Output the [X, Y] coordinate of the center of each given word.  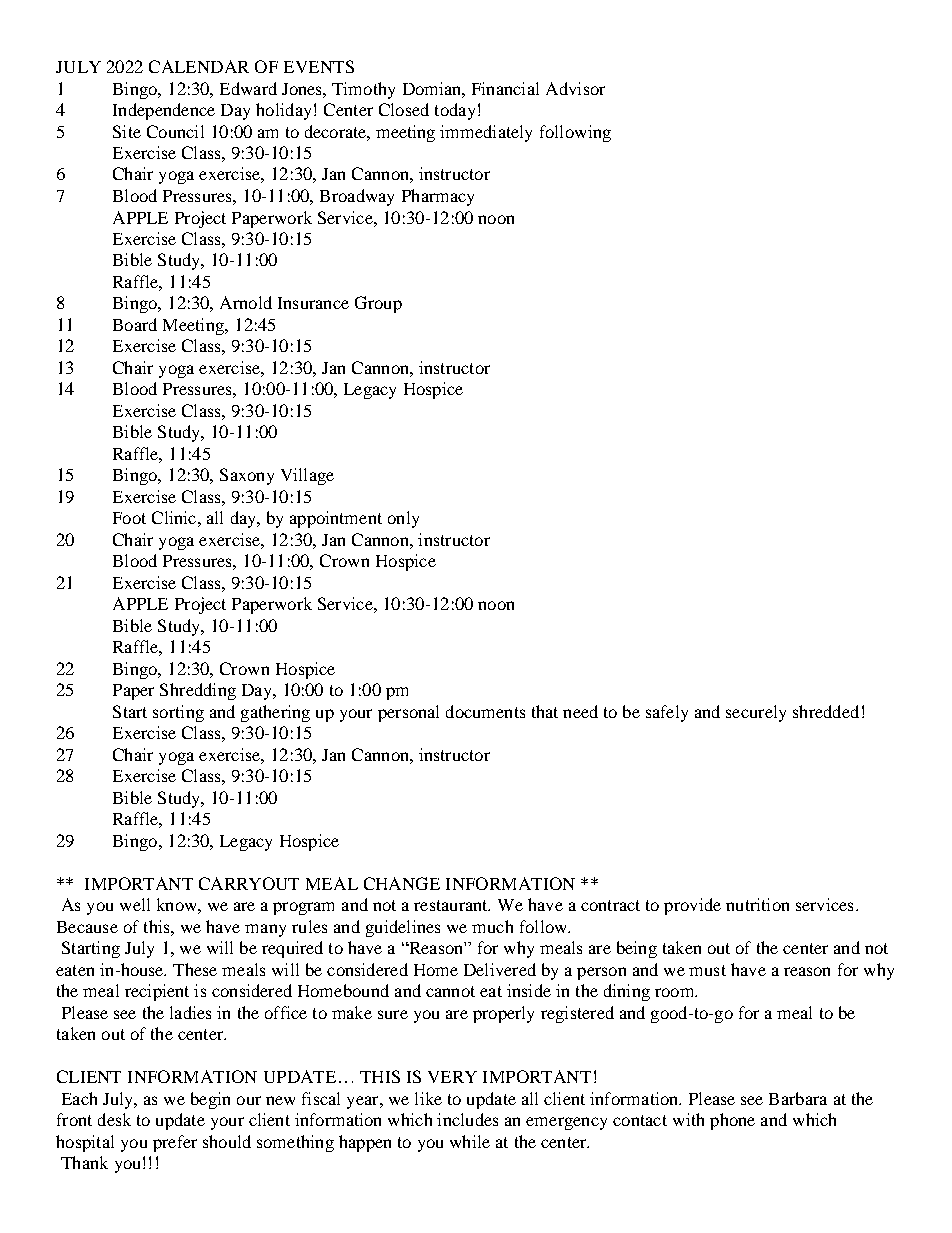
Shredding [198, 691]
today [455, 111]
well [135, 904]
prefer [175, 1143]
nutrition [757, 904]
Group [378, 304]
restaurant [452, 905]
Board [135, 324]
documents [485, 711]
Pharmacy [438, 197]
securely [756, 713]
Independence [164, 111]
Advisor [575, 88]
